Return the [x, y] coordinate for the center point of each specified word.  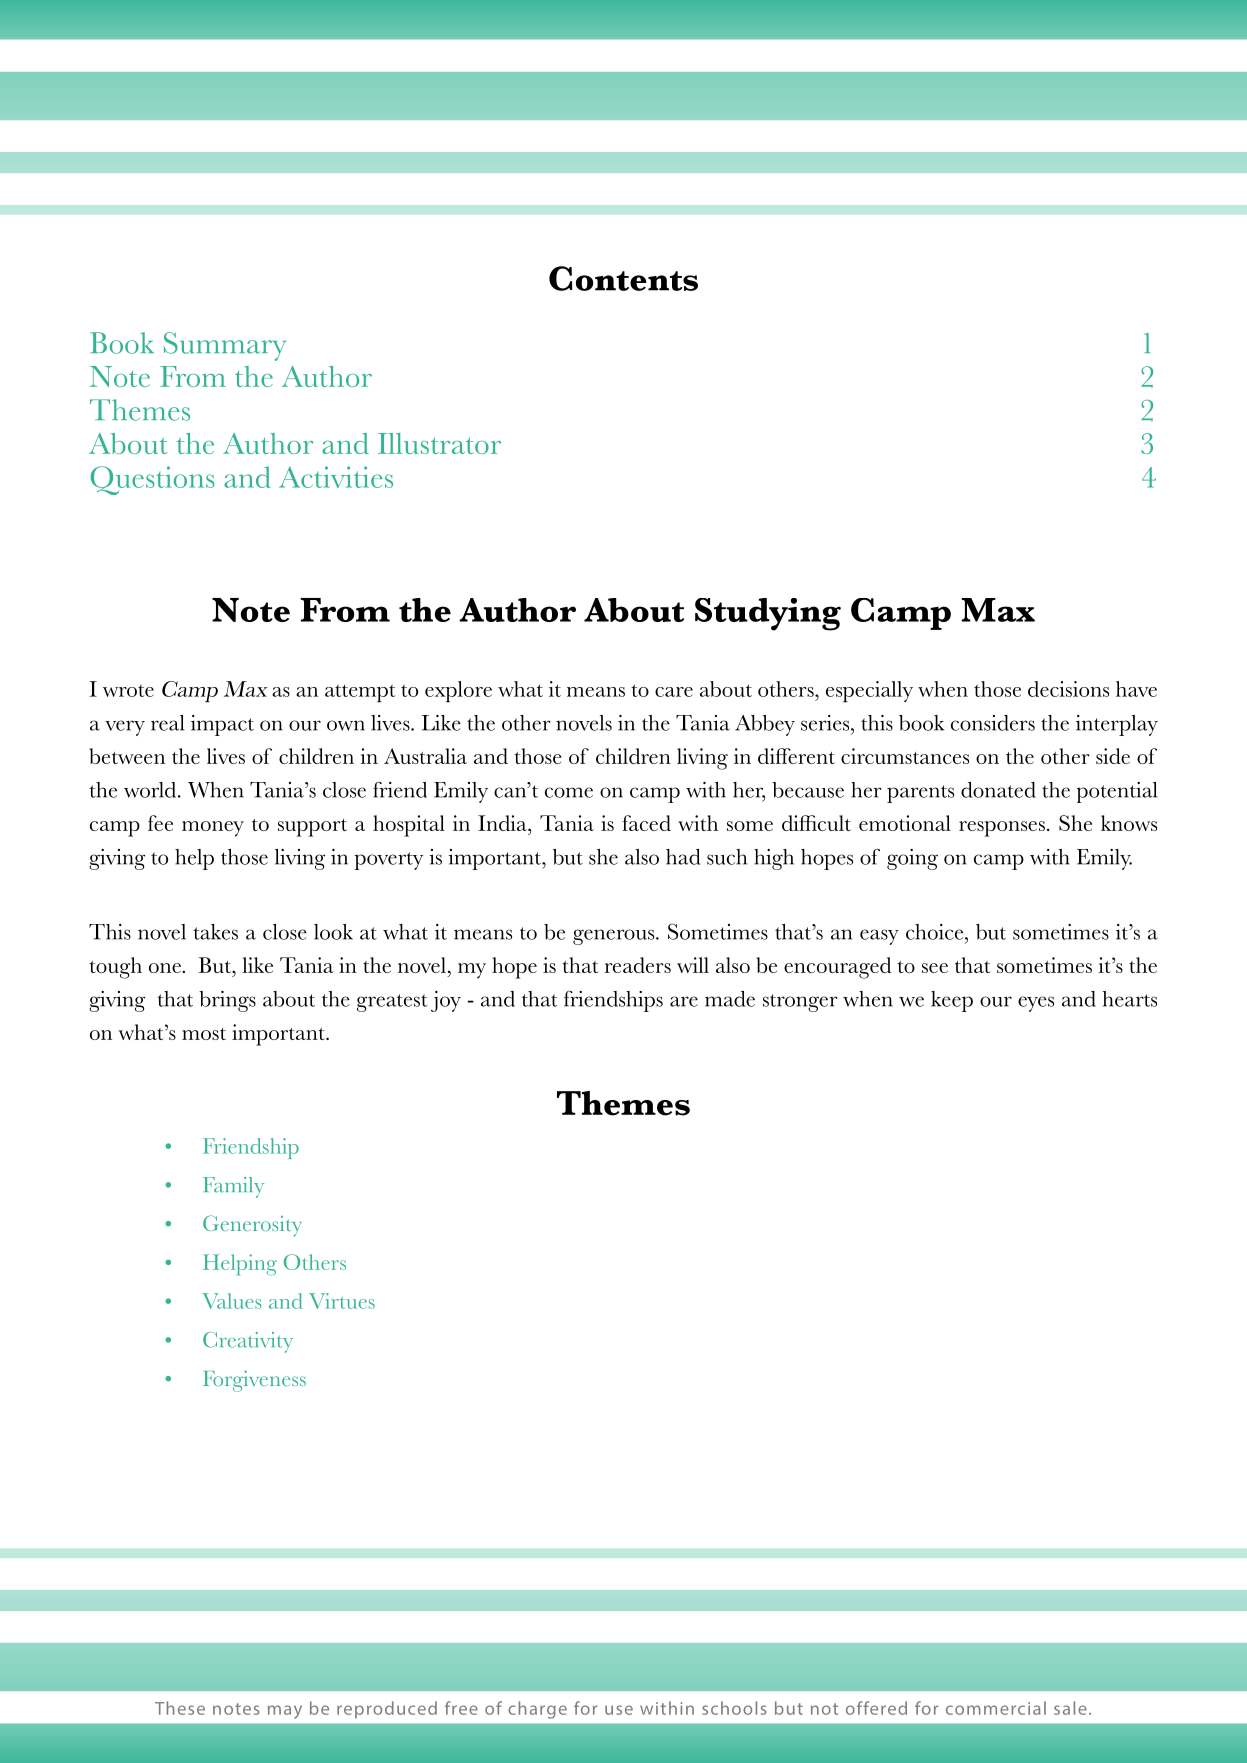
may [285, 1712]
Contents [623, 278]
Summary [225, 346]
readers [638, 965]
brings [227, 1001]
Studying [768, 614]
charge [537, 1710]
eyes [1036, 1004]
